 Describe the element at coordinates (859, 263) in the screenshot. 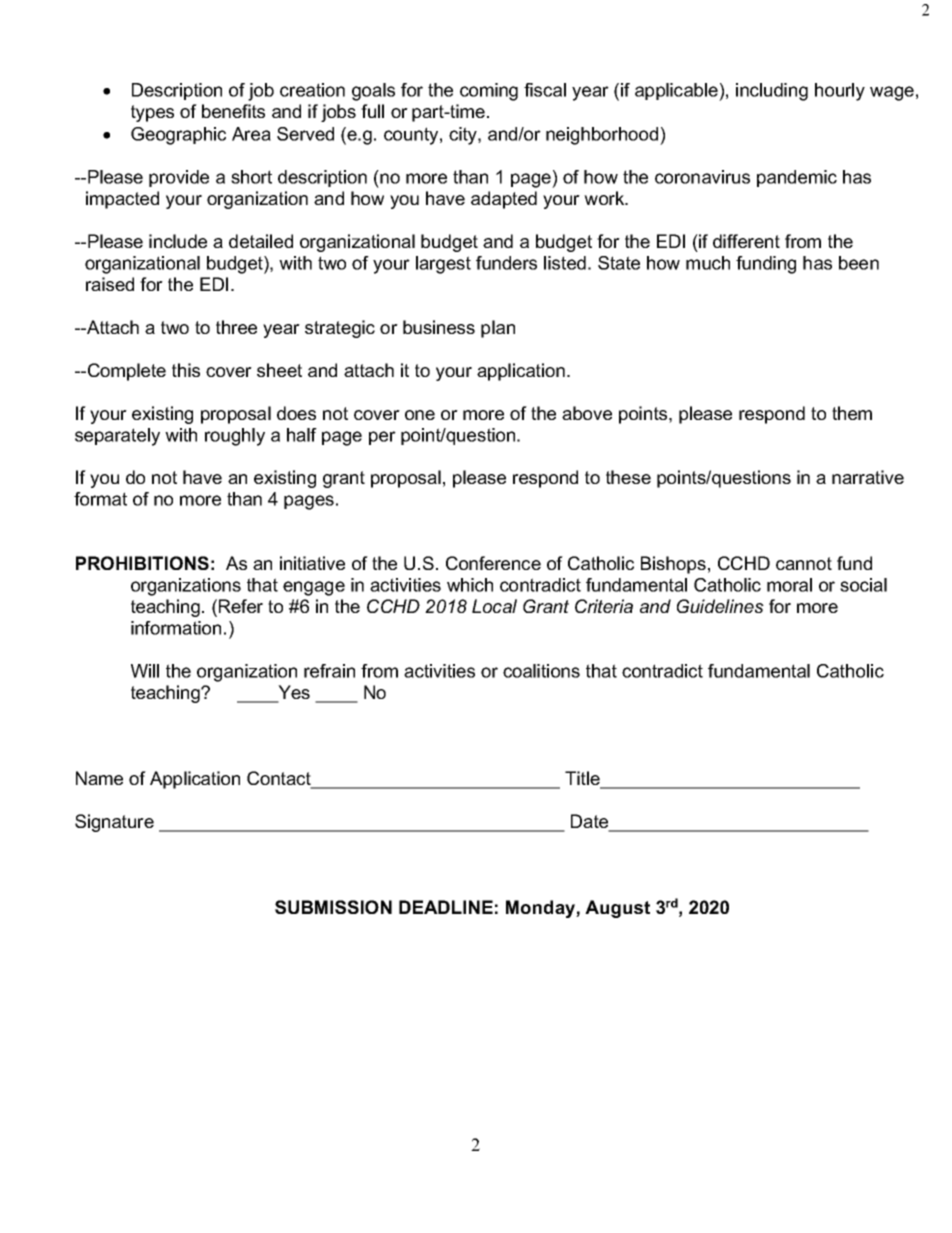

I see `been` at that location.
